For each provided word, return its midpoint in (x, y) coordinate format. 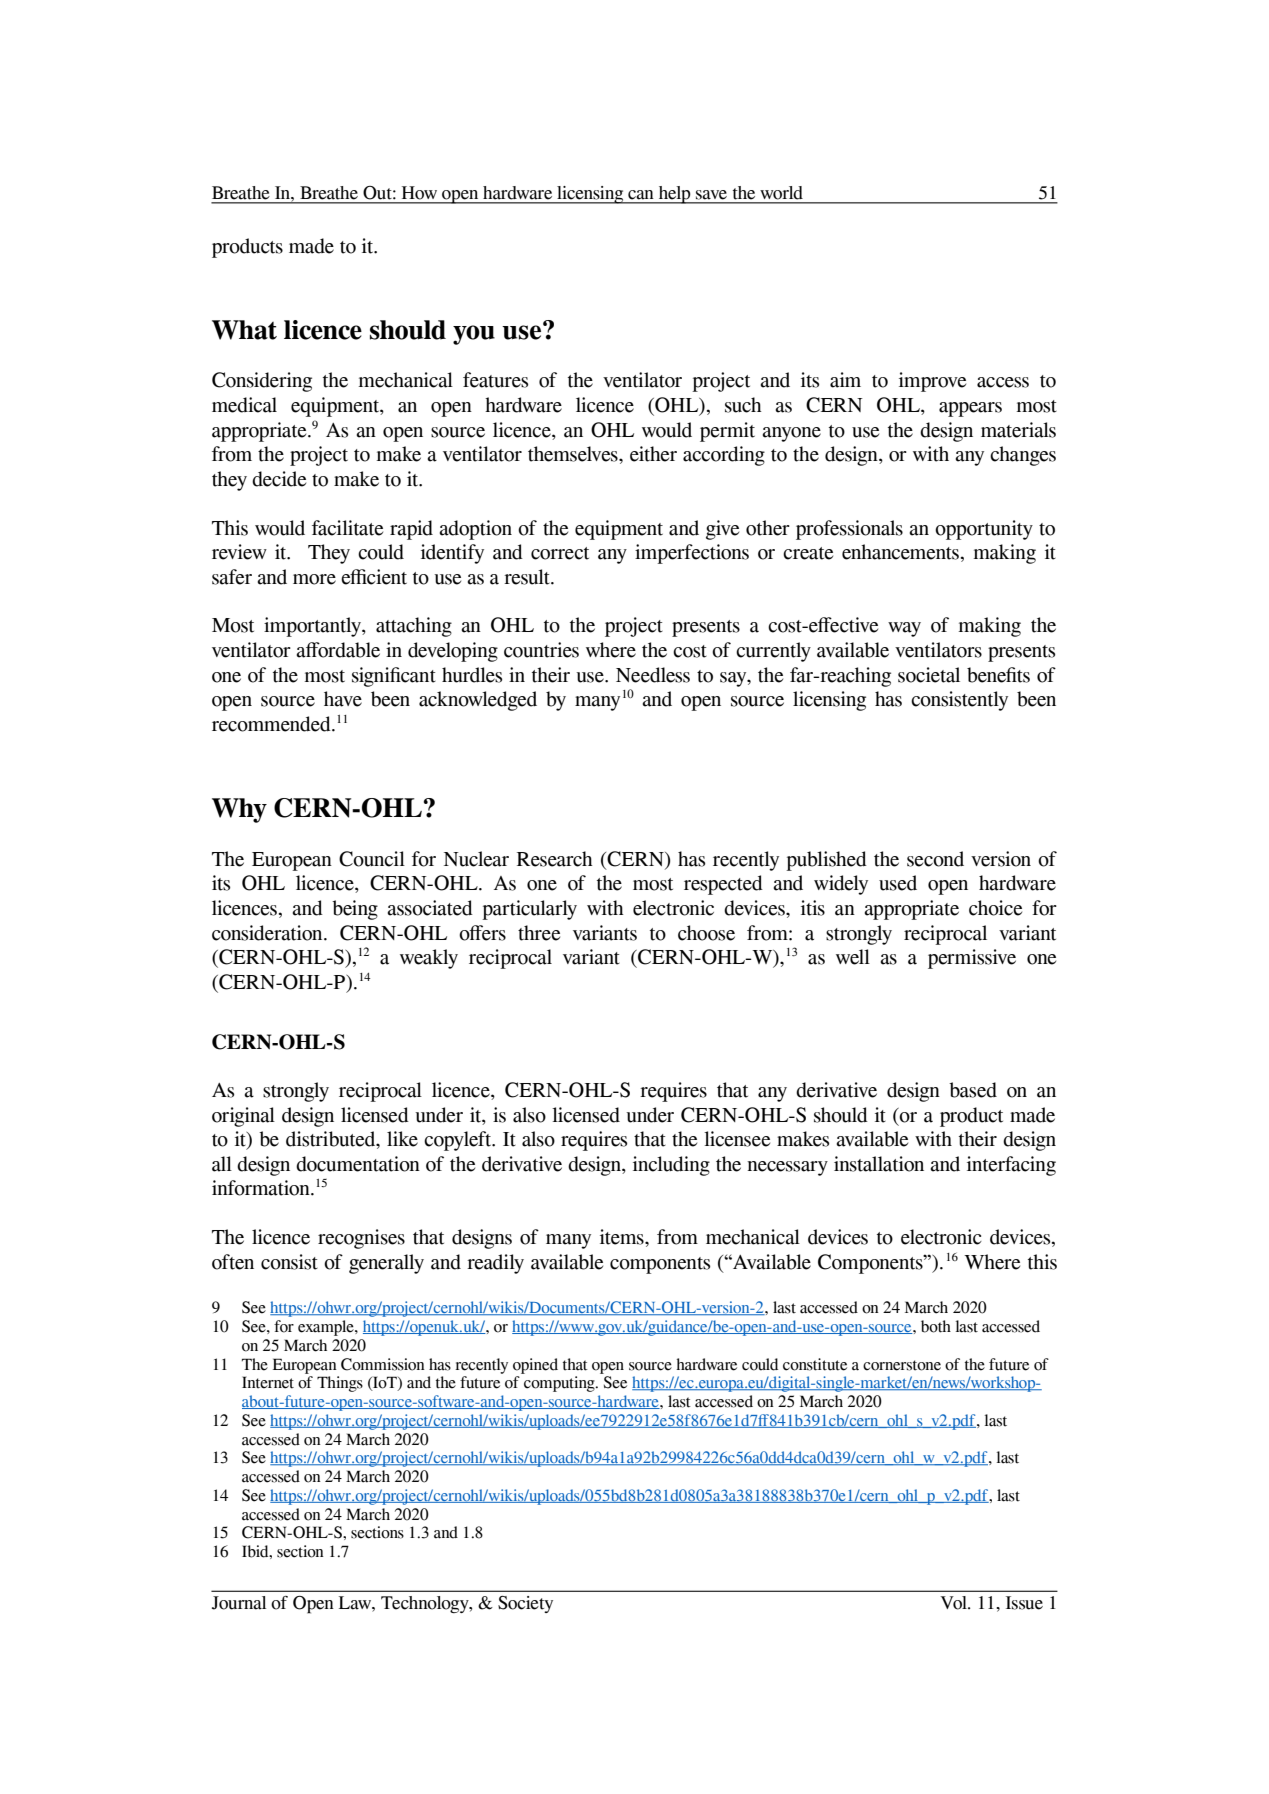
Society (525, 1604)
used (898, 883)
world (781, 193)
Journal (239, 1603)
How (419, 193)
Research (555, 859)
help (675, 195)
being (355, 910)
